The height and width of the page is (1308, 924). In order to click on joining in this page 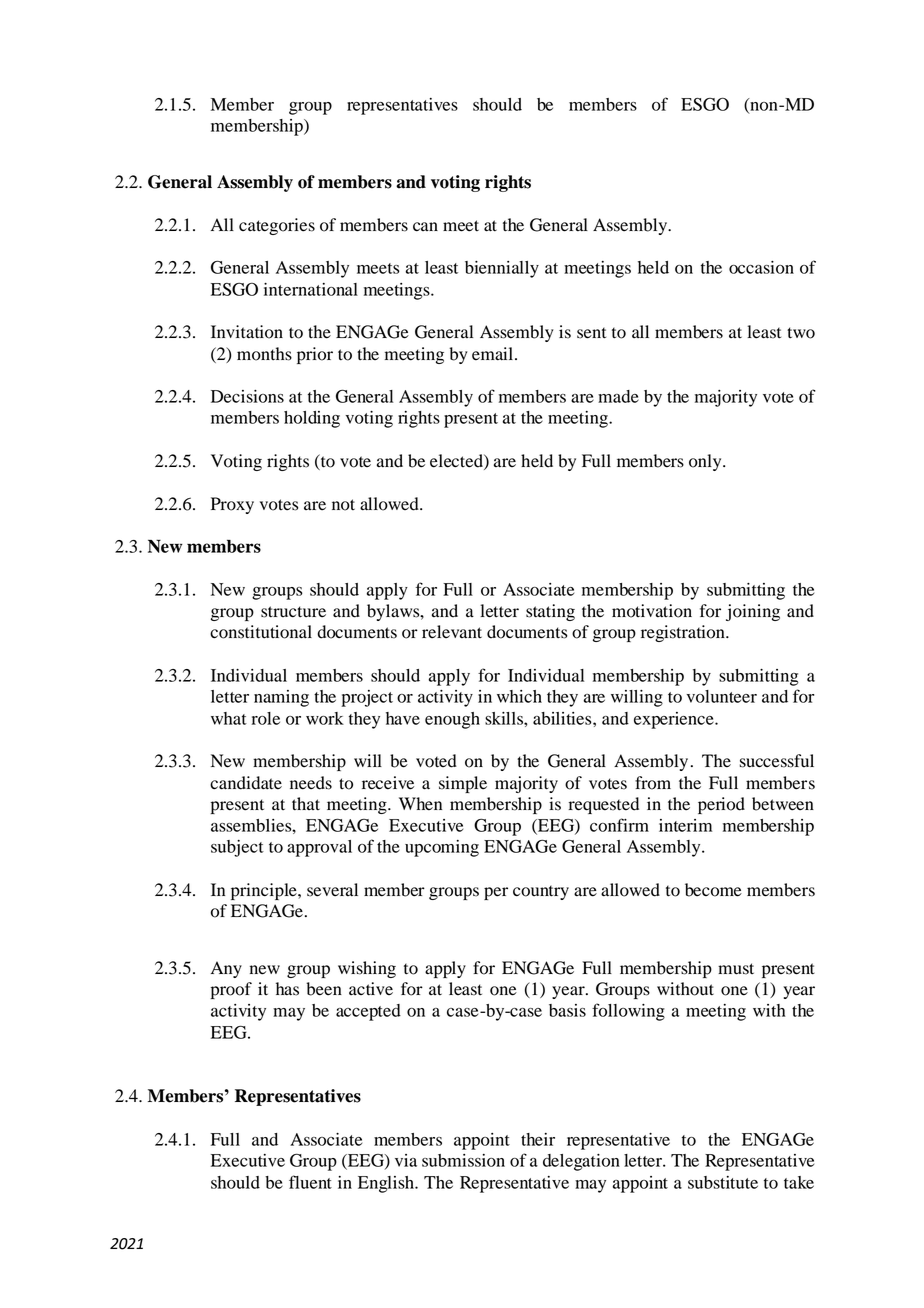, I will do `click(753, 612)`.
